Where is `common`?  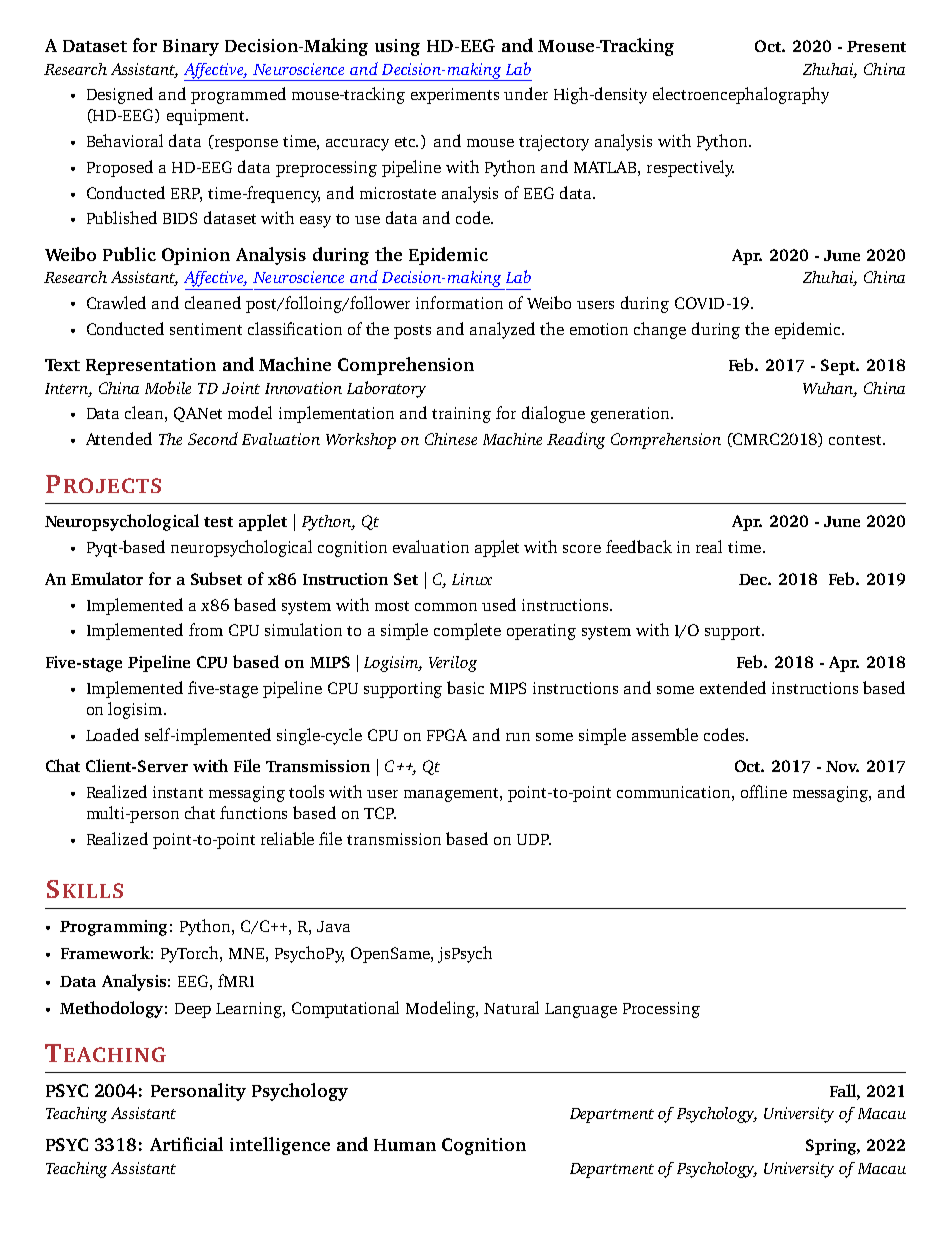 common is located at coordinates (446, 607).
